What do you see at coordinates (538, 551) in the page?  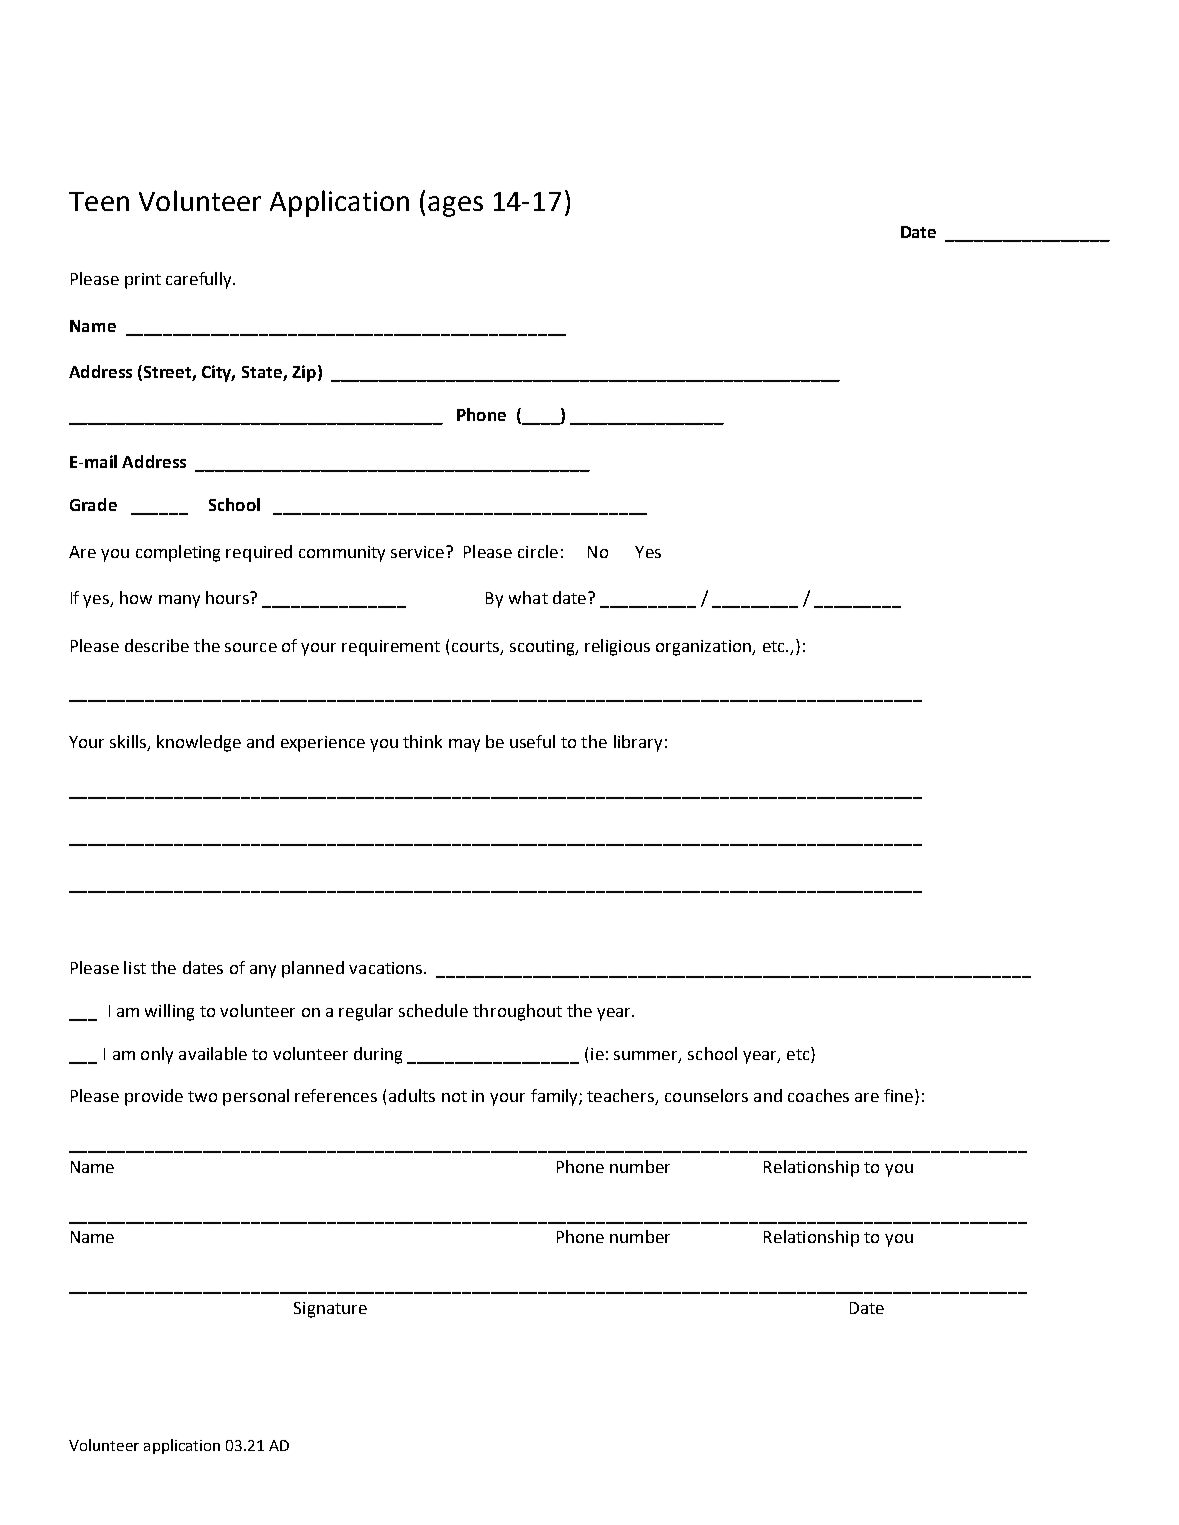 I see `circle` at bounding box center [538, 551].
